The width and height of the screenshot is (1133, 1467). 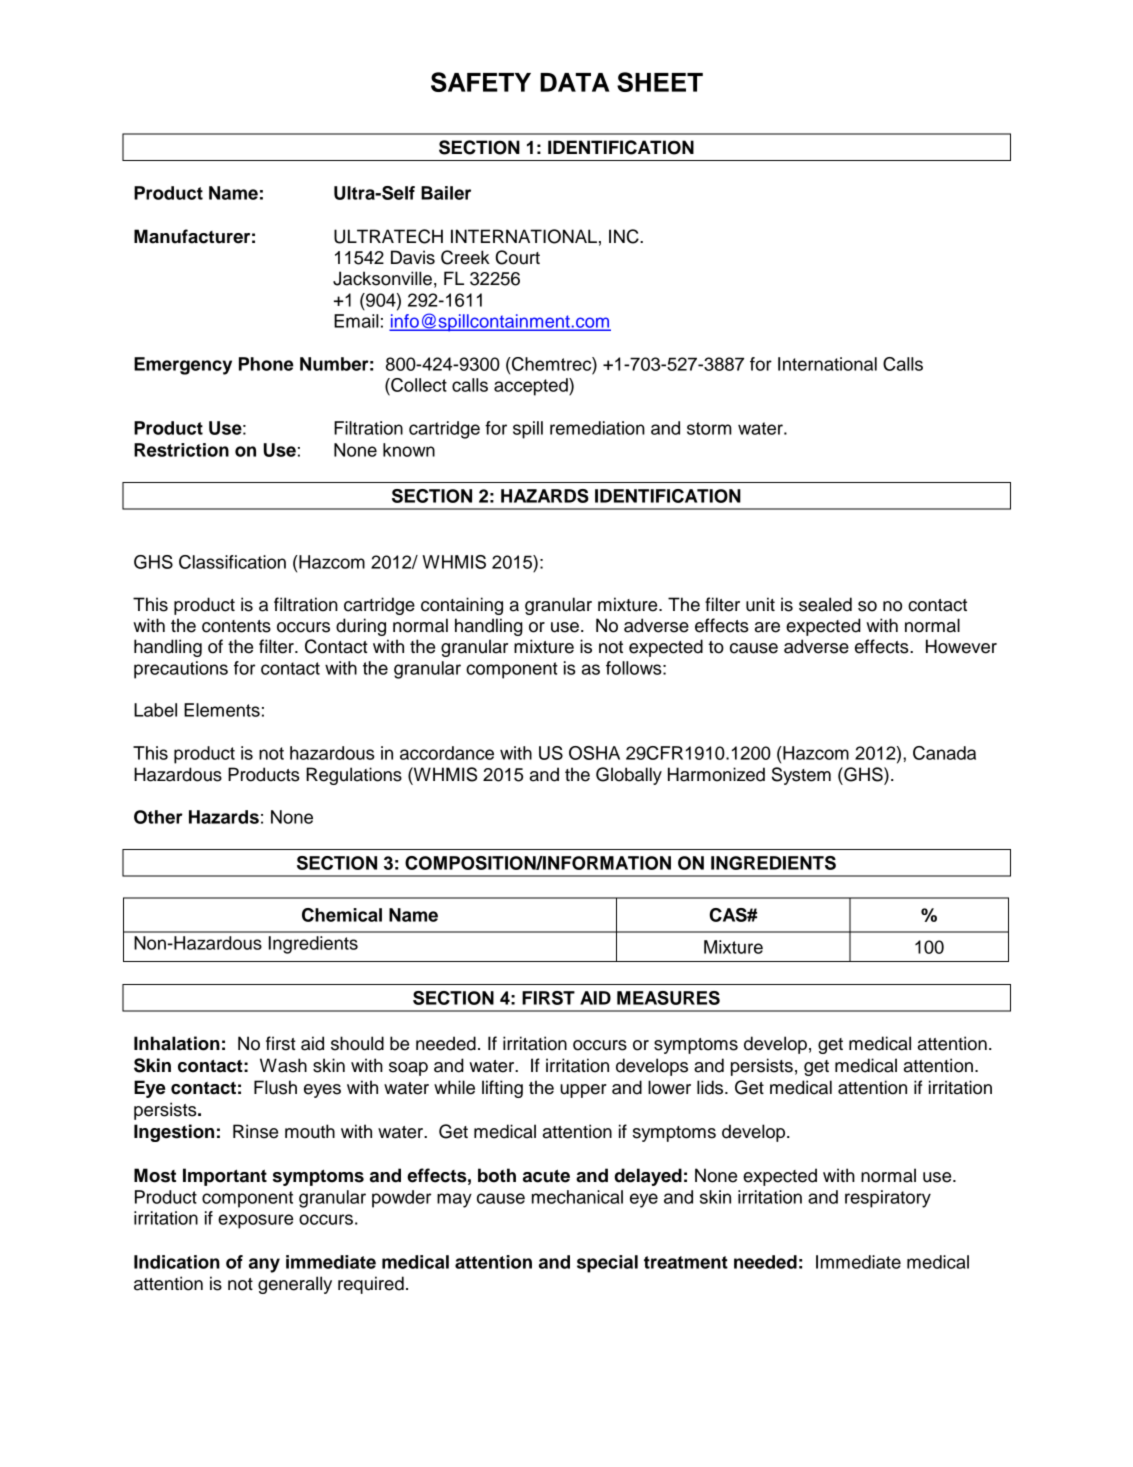 What do you see at coordinates (575, 82) in the screenshot?
I see `DATA` at bounding box center [575, 82].
